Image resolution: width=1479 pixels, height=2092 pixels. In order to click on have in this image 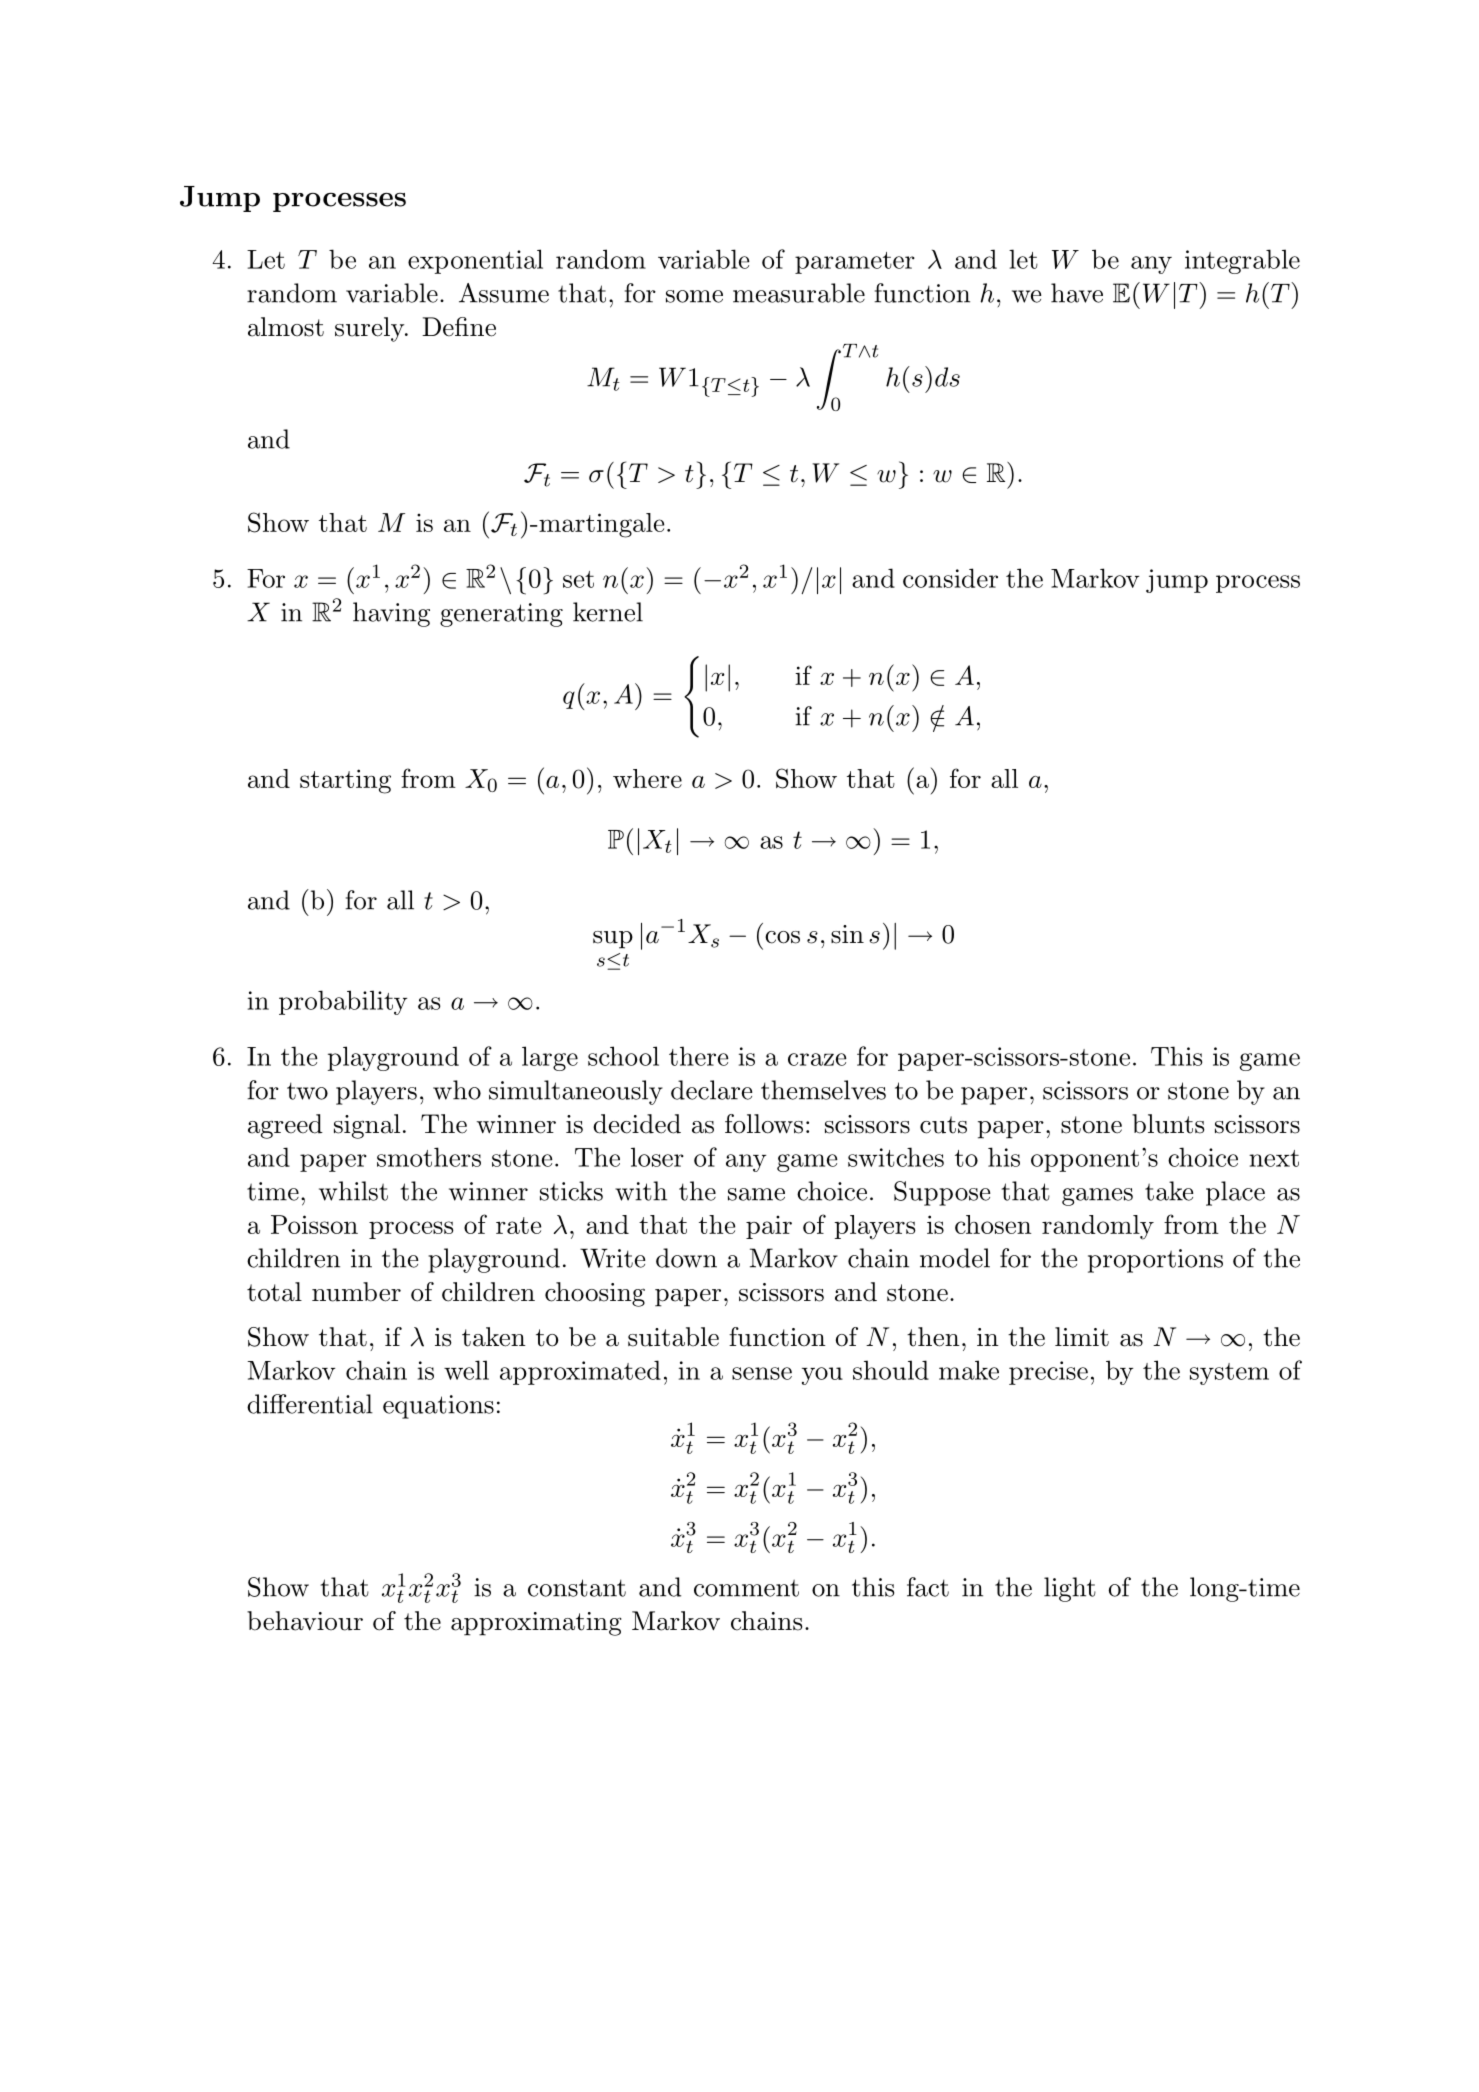, I will do `click(1077, 293)`.
